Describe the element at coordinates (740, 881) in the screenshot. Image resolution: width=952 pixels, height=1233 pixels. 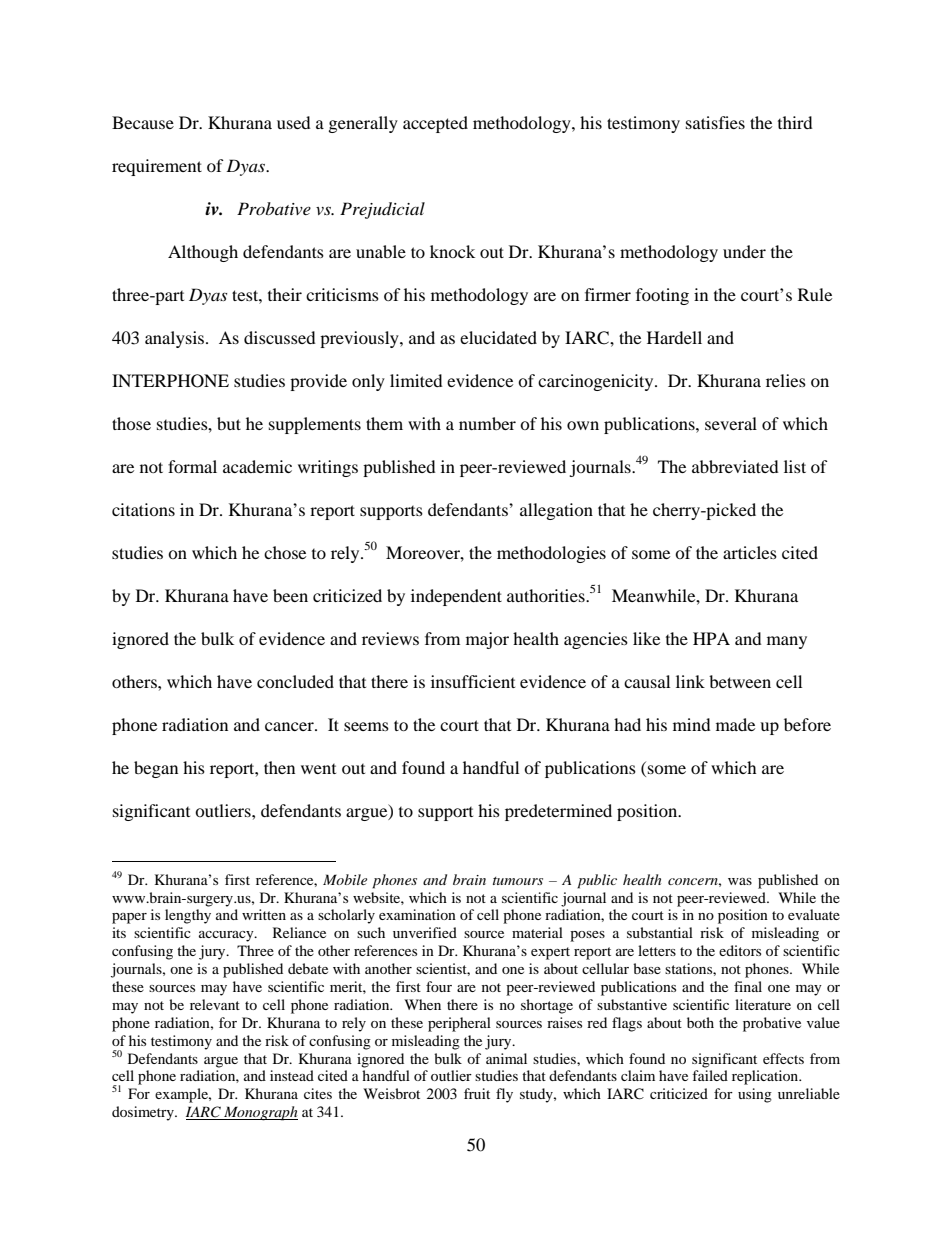
I see `was` at that location.
